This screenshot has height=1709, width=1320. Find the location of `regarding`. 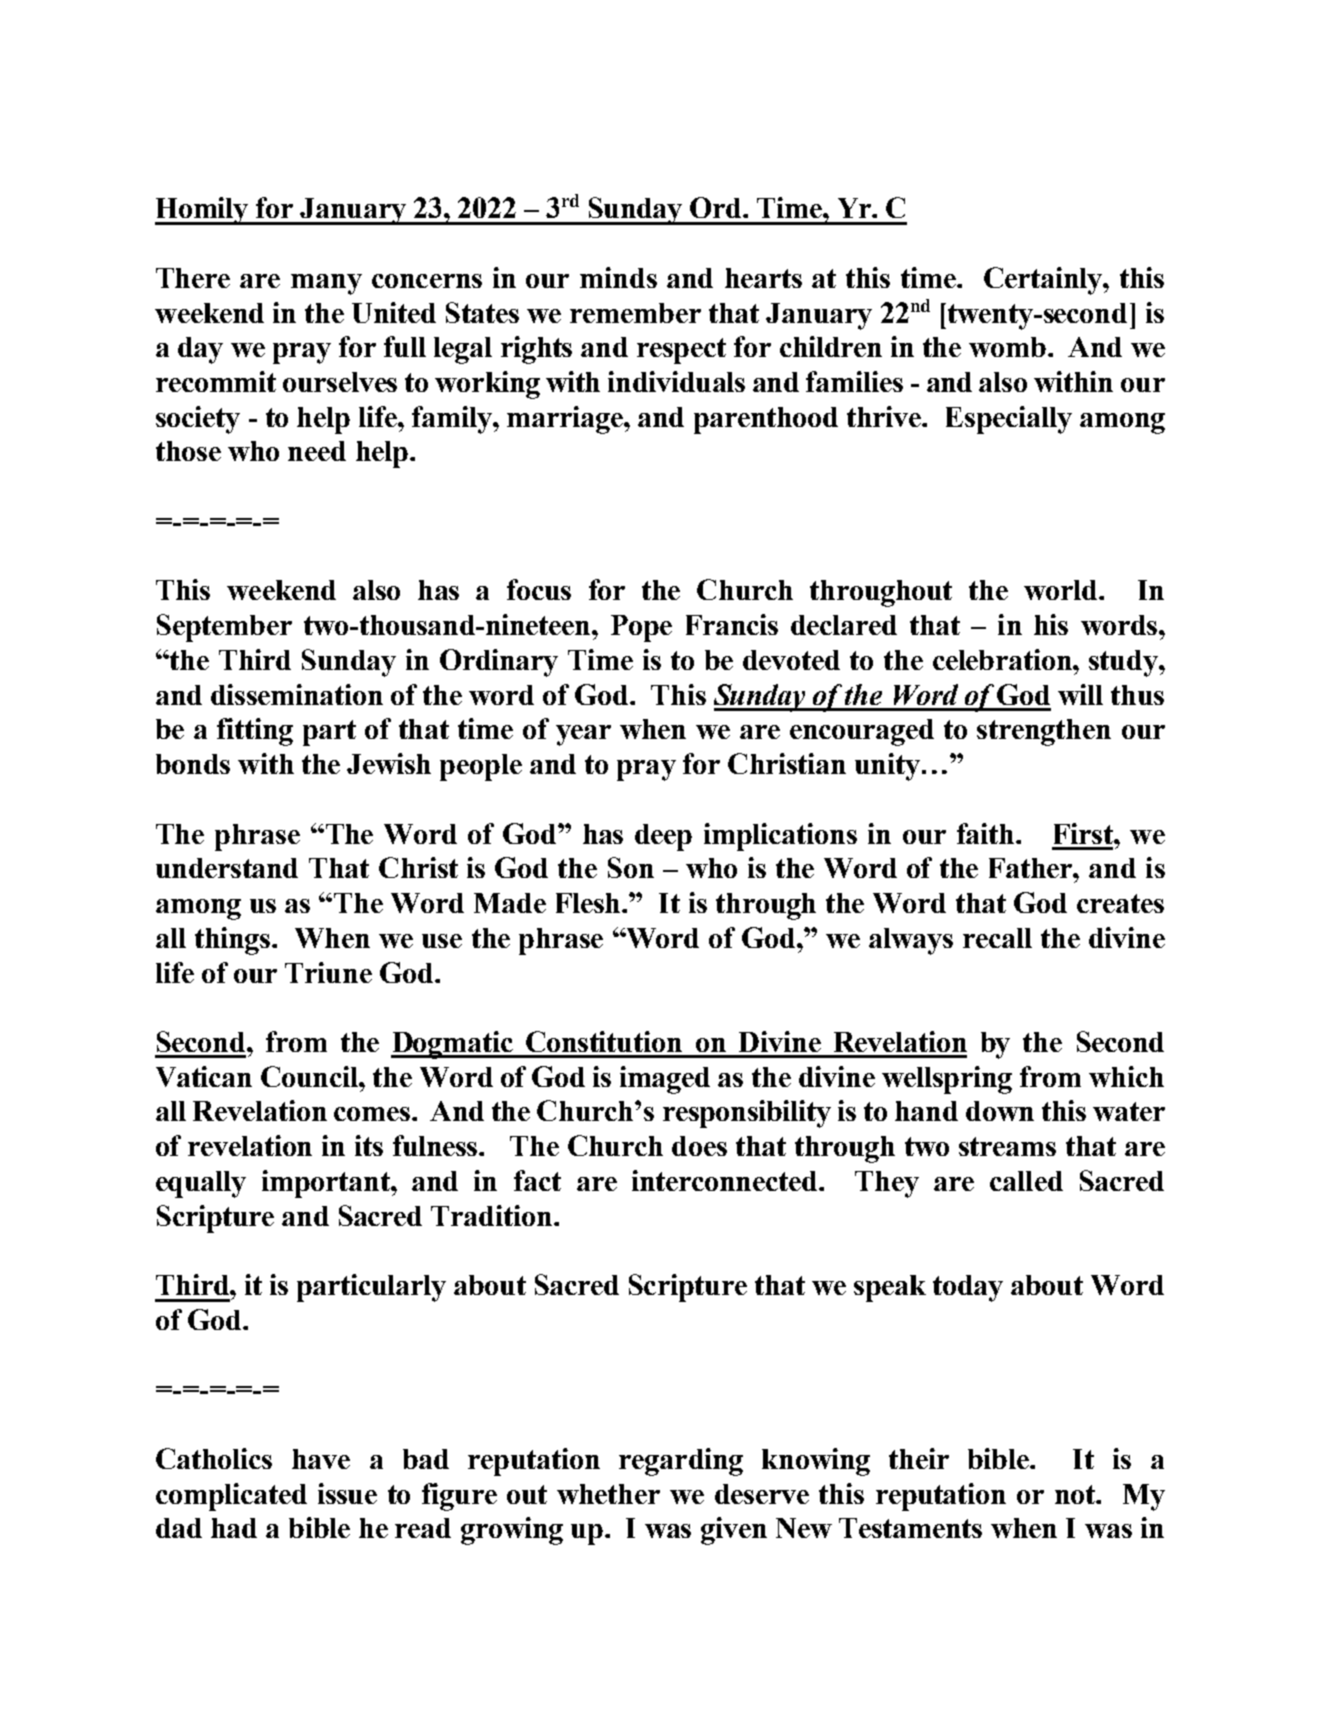

regarding is located at coordinates (681, 1462).
